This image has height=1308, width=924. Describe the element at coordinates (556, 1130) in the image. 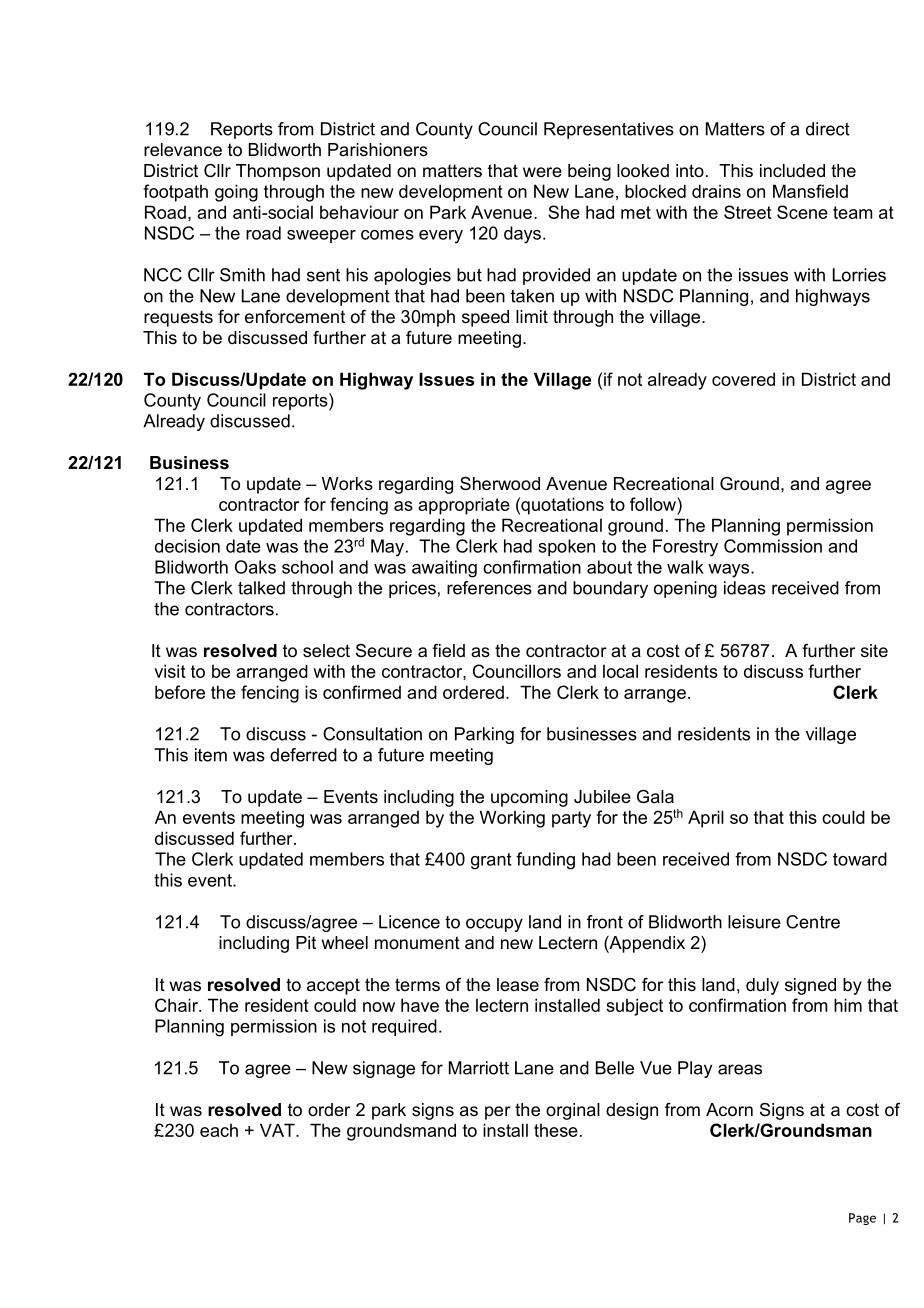

I see `these` at that location.
